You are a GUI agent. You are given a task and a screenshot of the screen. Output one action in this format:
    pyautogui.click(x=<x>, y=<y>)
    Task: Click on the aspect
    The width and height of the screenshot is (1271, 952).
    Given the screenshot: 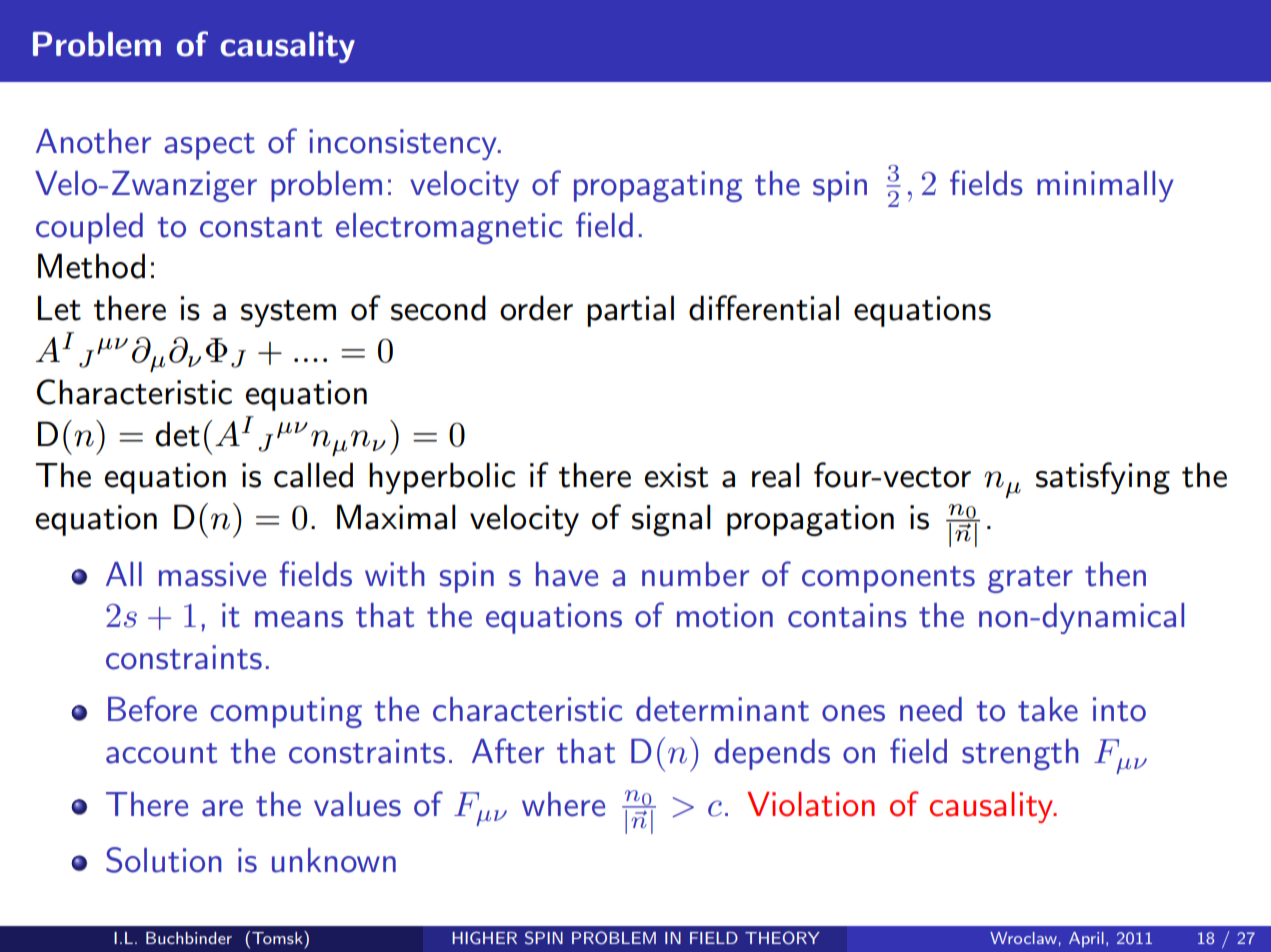 What is the action you would take?
    pyautogui.click(x=209, y=146)
